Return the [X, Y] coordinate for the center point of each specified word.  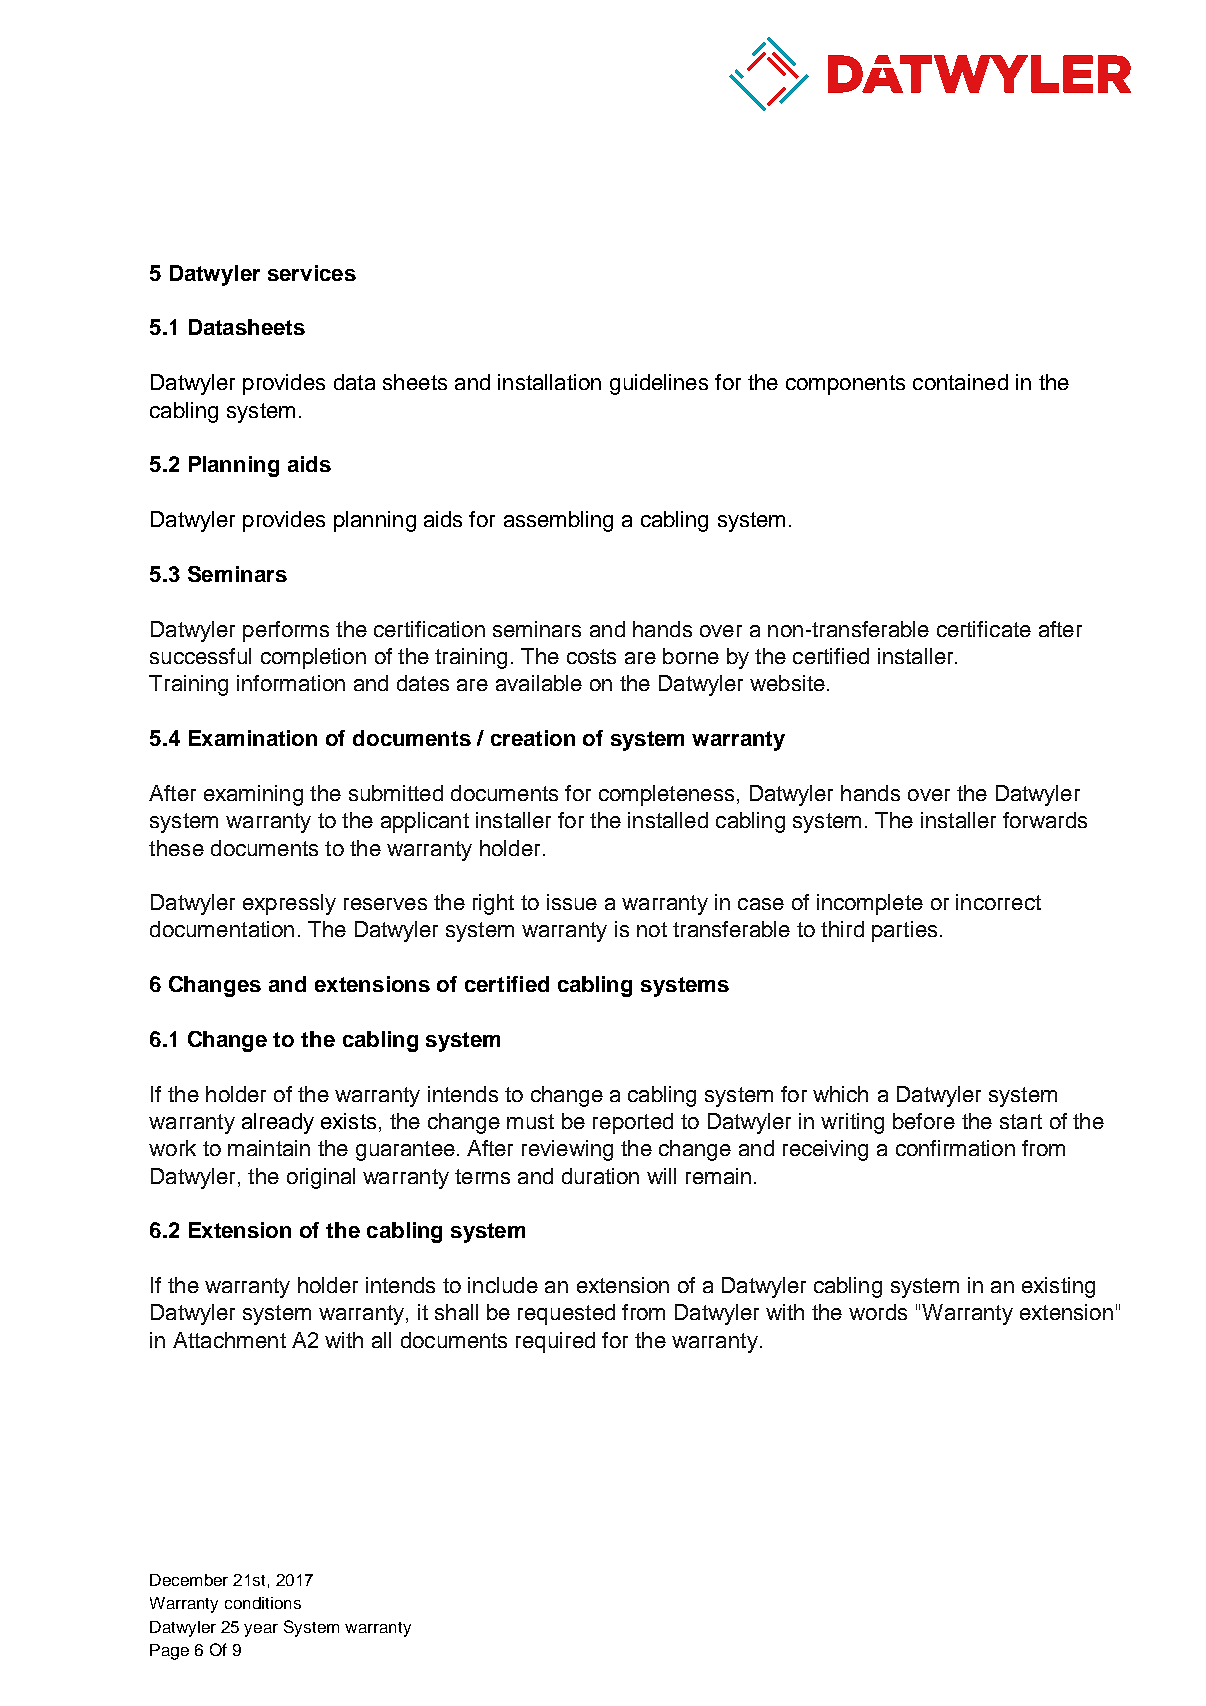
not [652, 929]
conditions [263, 1603]
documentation [222, 929]
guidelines [659, 384]
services [312, 273]
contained [960, 382]
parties [904, 931]
